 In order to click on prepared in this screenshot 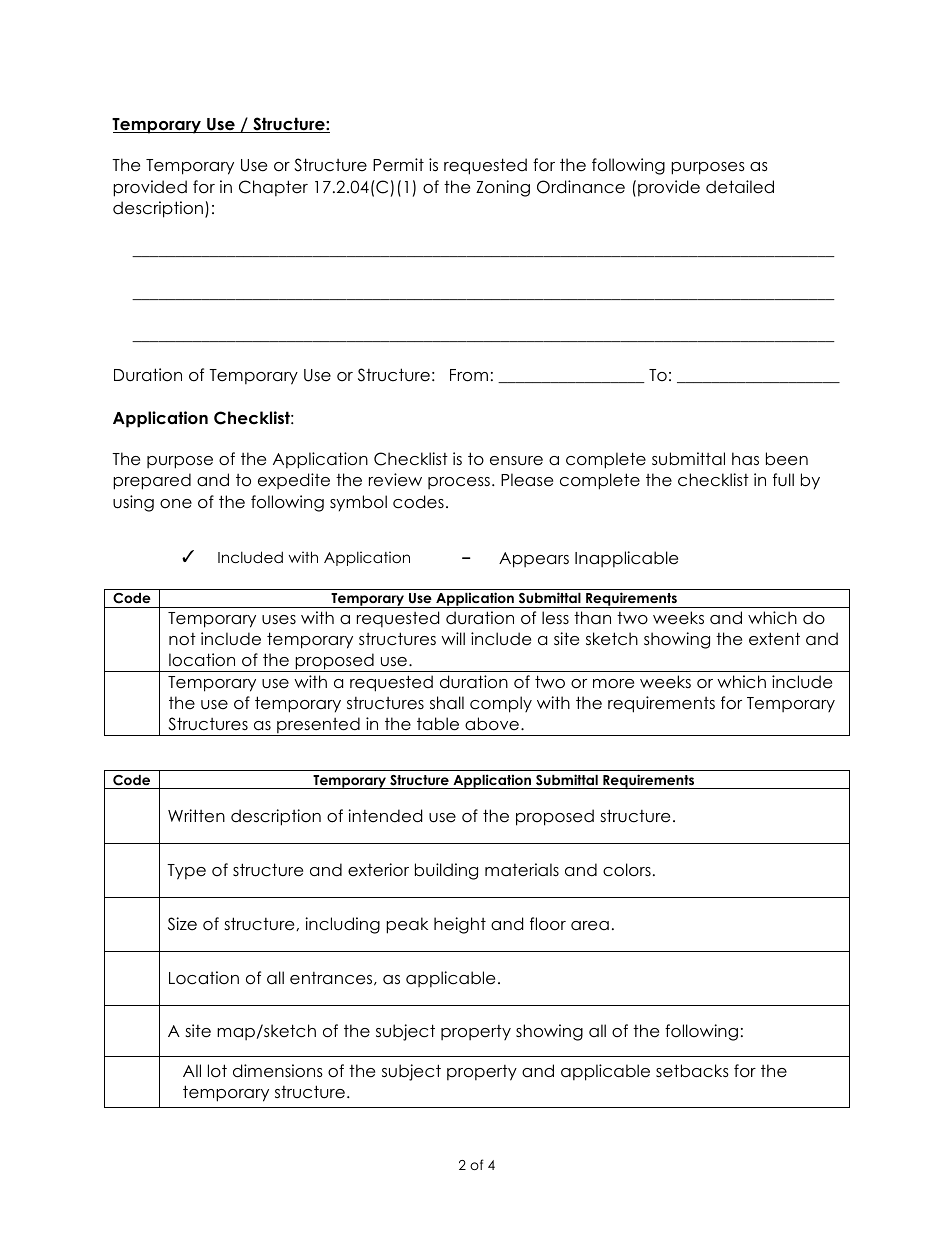, I will do `click(152, 481)`.
